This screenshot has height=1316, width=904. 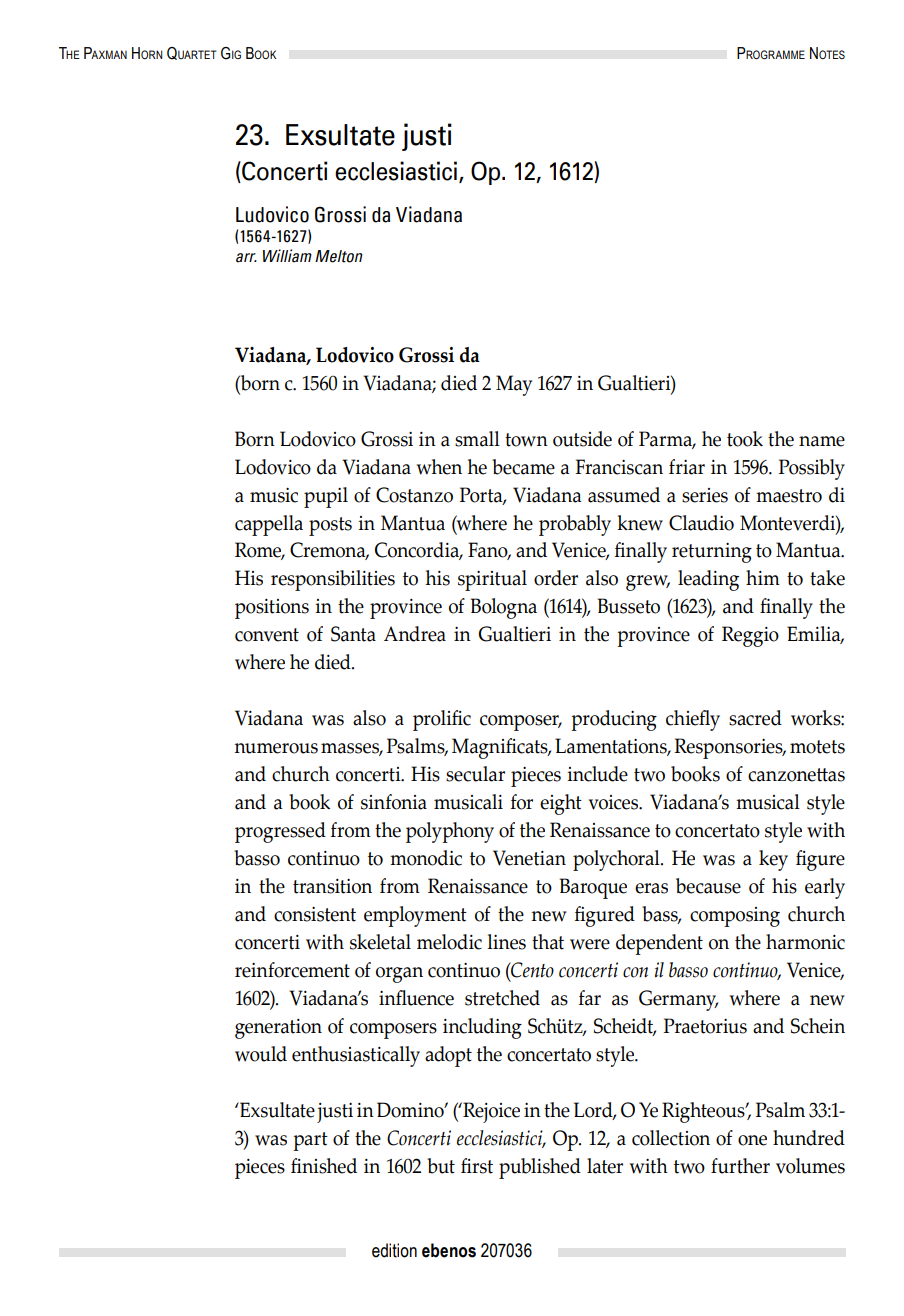 What do you see at coordinates (597, 774) in the screenshot?
I see `include` at bounding box center [597, 774].
